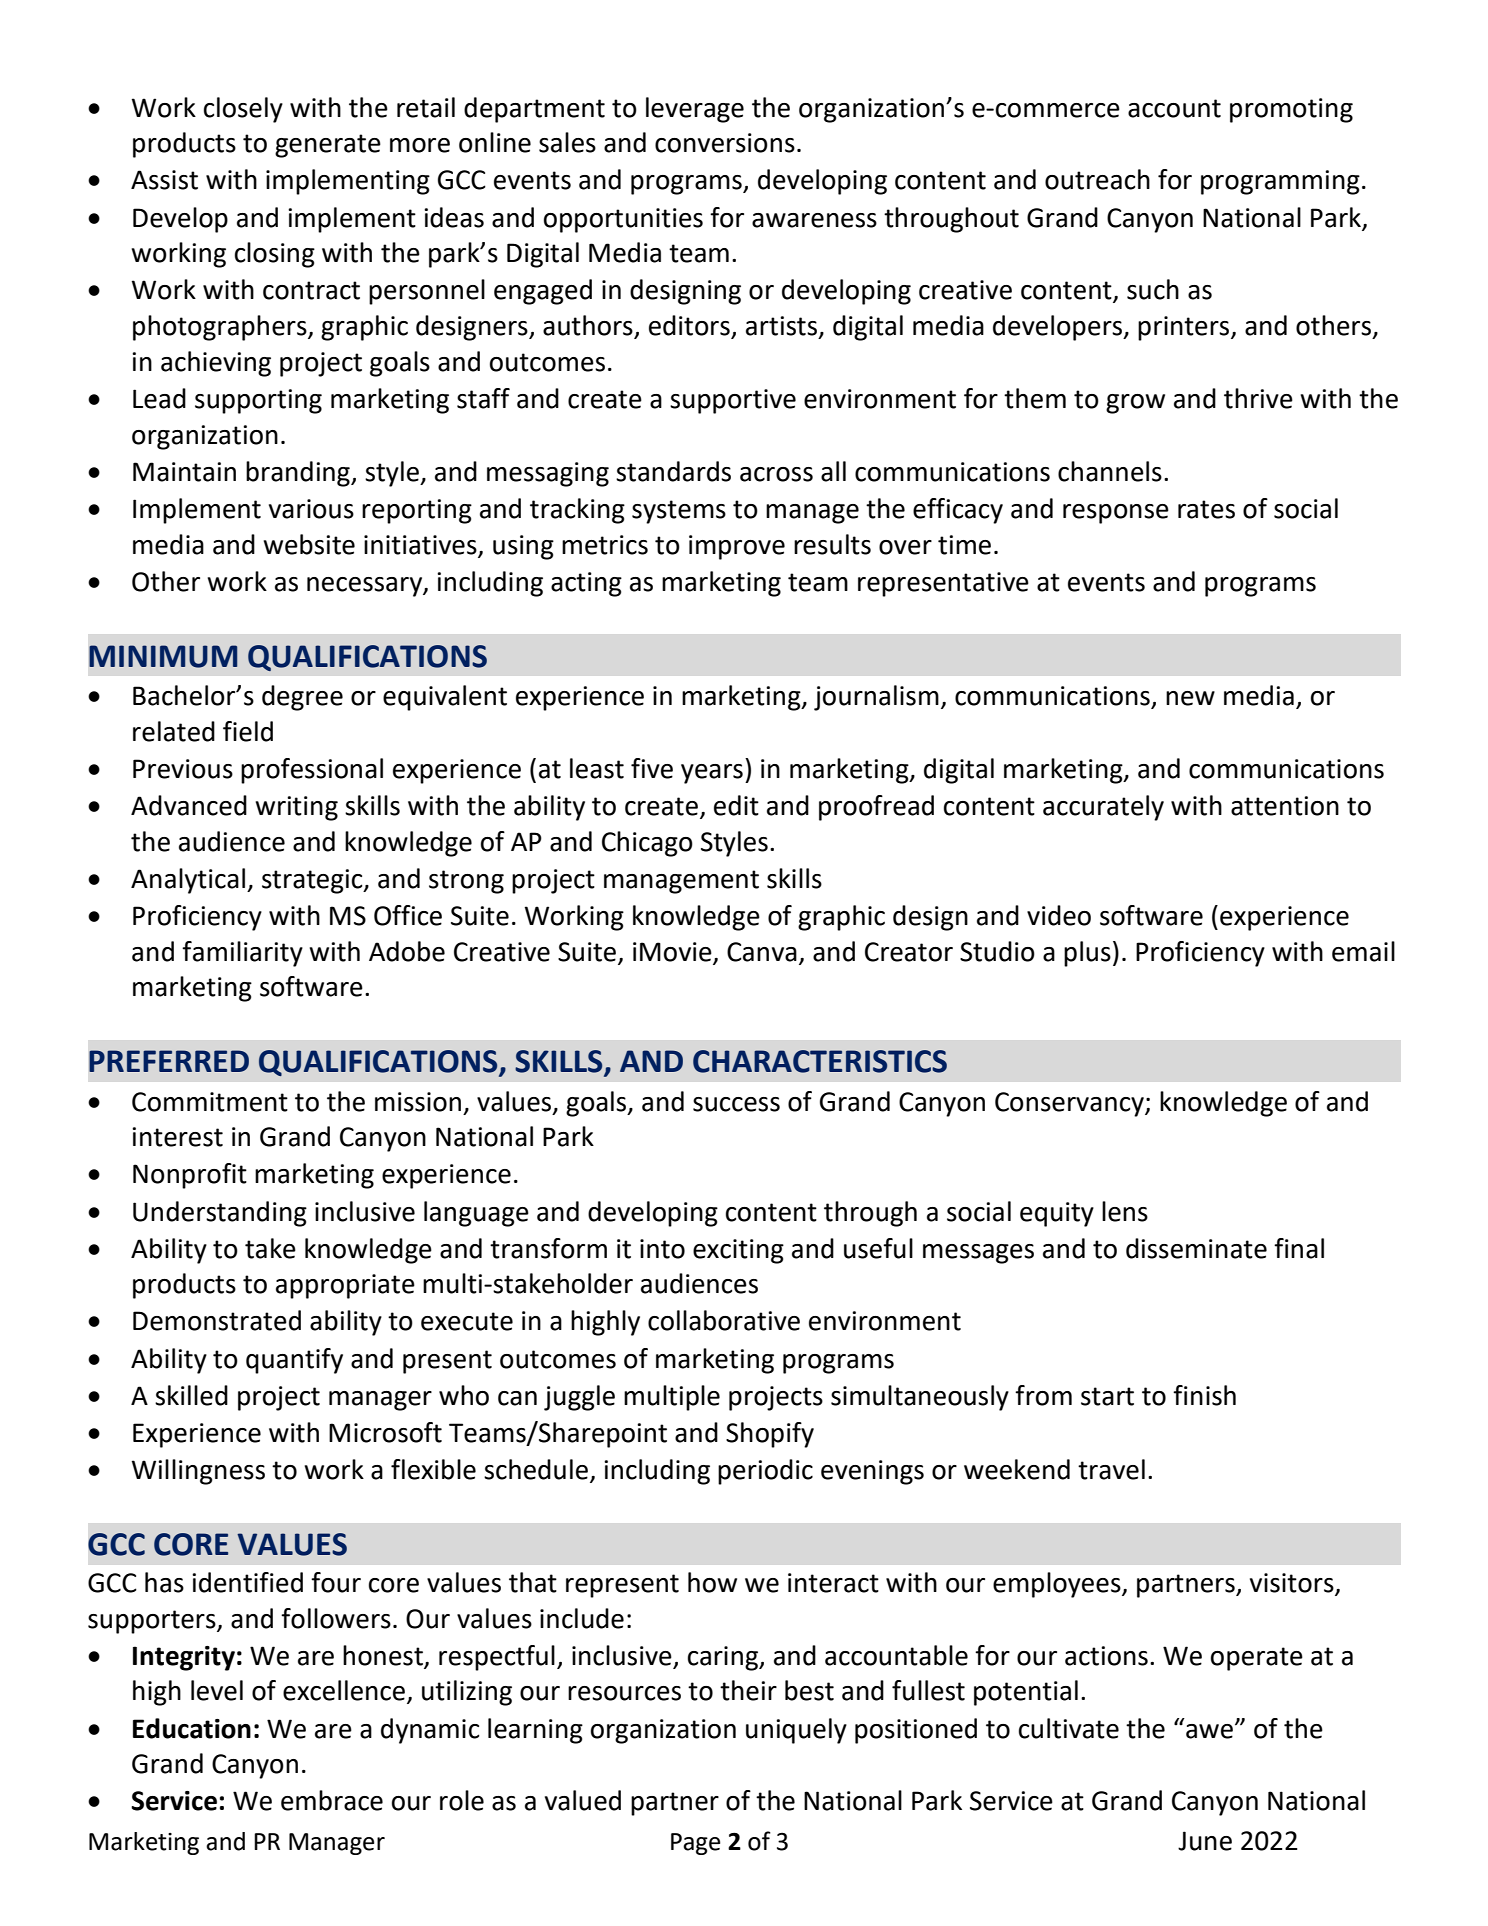 The image size is (1488, 1926). Describe the element at coordinates (820, 1061) in the image. I see `CHARACTERISTICS` at that location.
